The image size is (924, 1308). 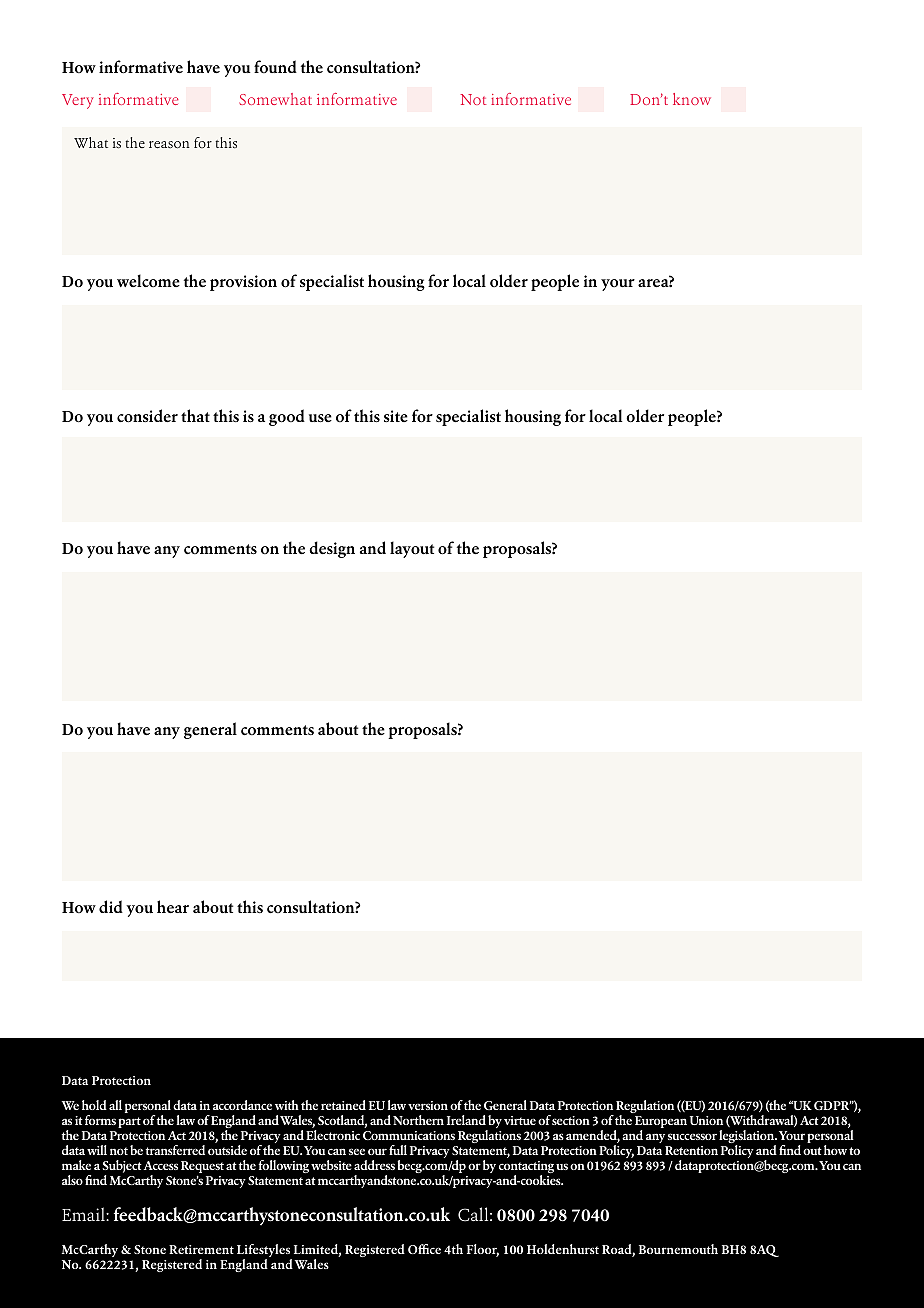 I want to click on consider, so click(x=147, y=416).
